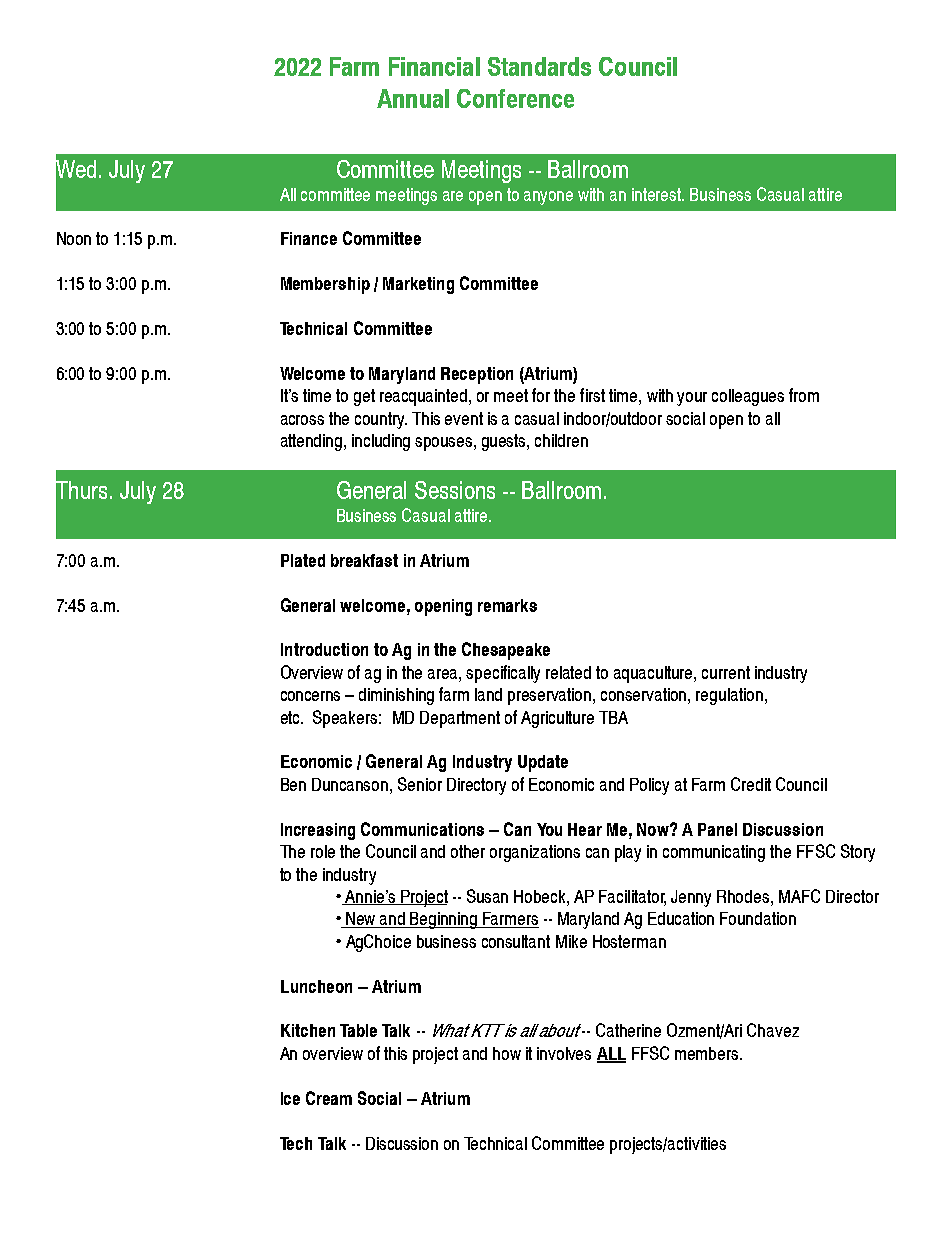  What do you see at coordinates (477, 375) in the screenshot?
I see `Reception` at bounding box center [477, 375].
